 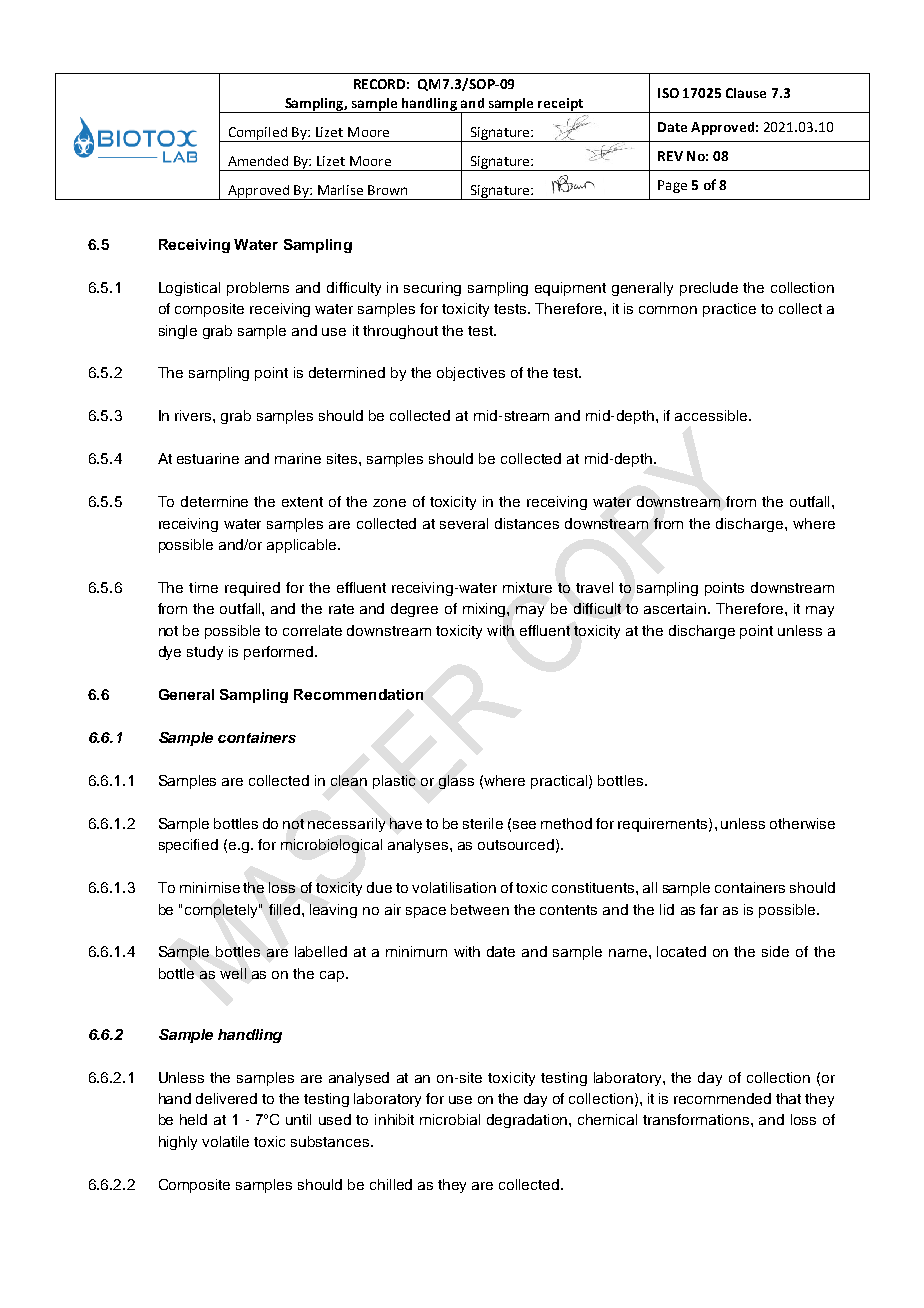 I want to click on Clause, so click(x=746, y=93).
